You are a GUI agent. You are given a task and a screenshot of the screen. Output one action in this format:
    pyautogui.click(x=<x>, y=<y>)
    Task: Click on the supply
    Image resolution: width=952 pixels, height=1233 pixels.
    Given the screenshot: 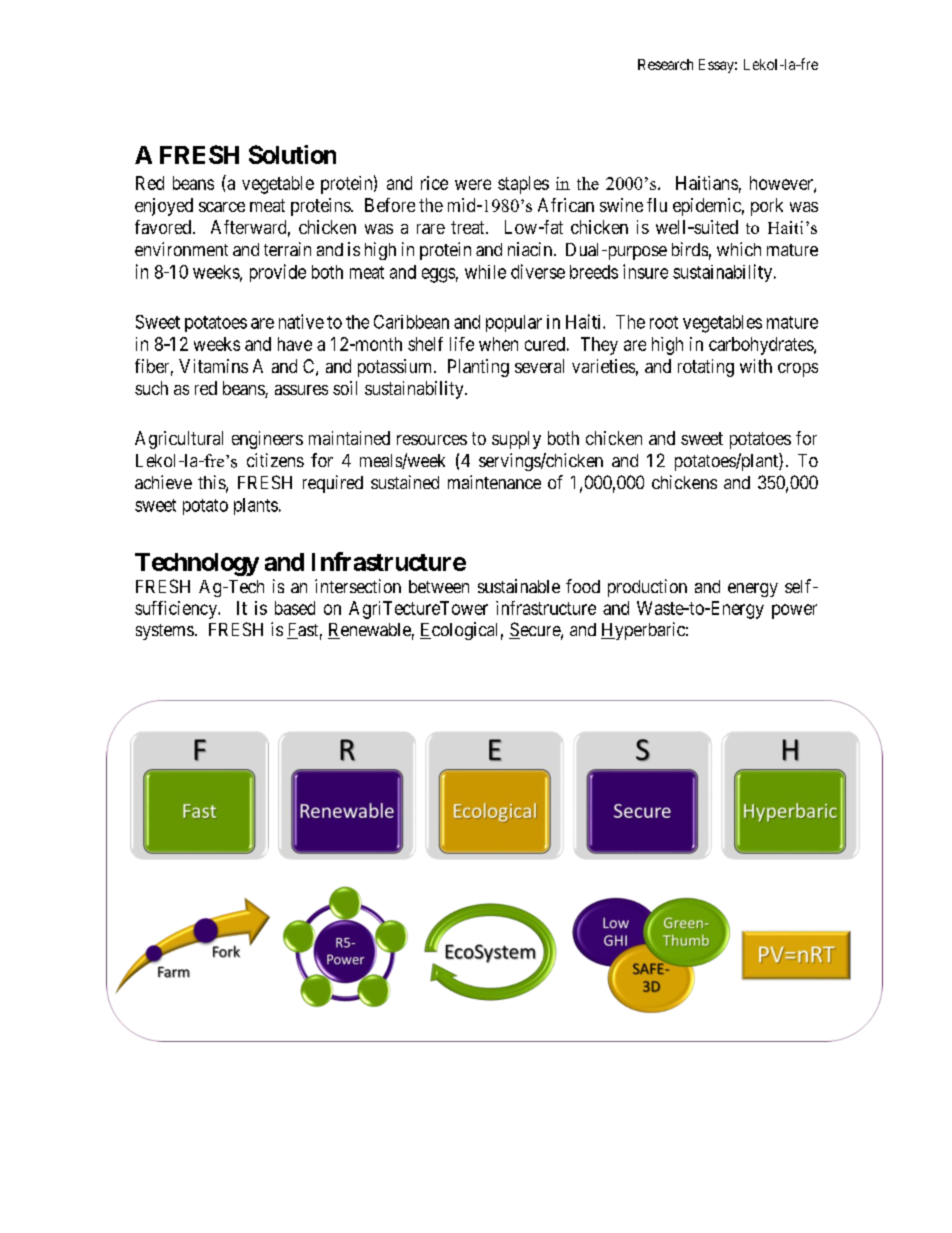 What is the action you would take?
    pyautogui.click(x=516, y=440)
